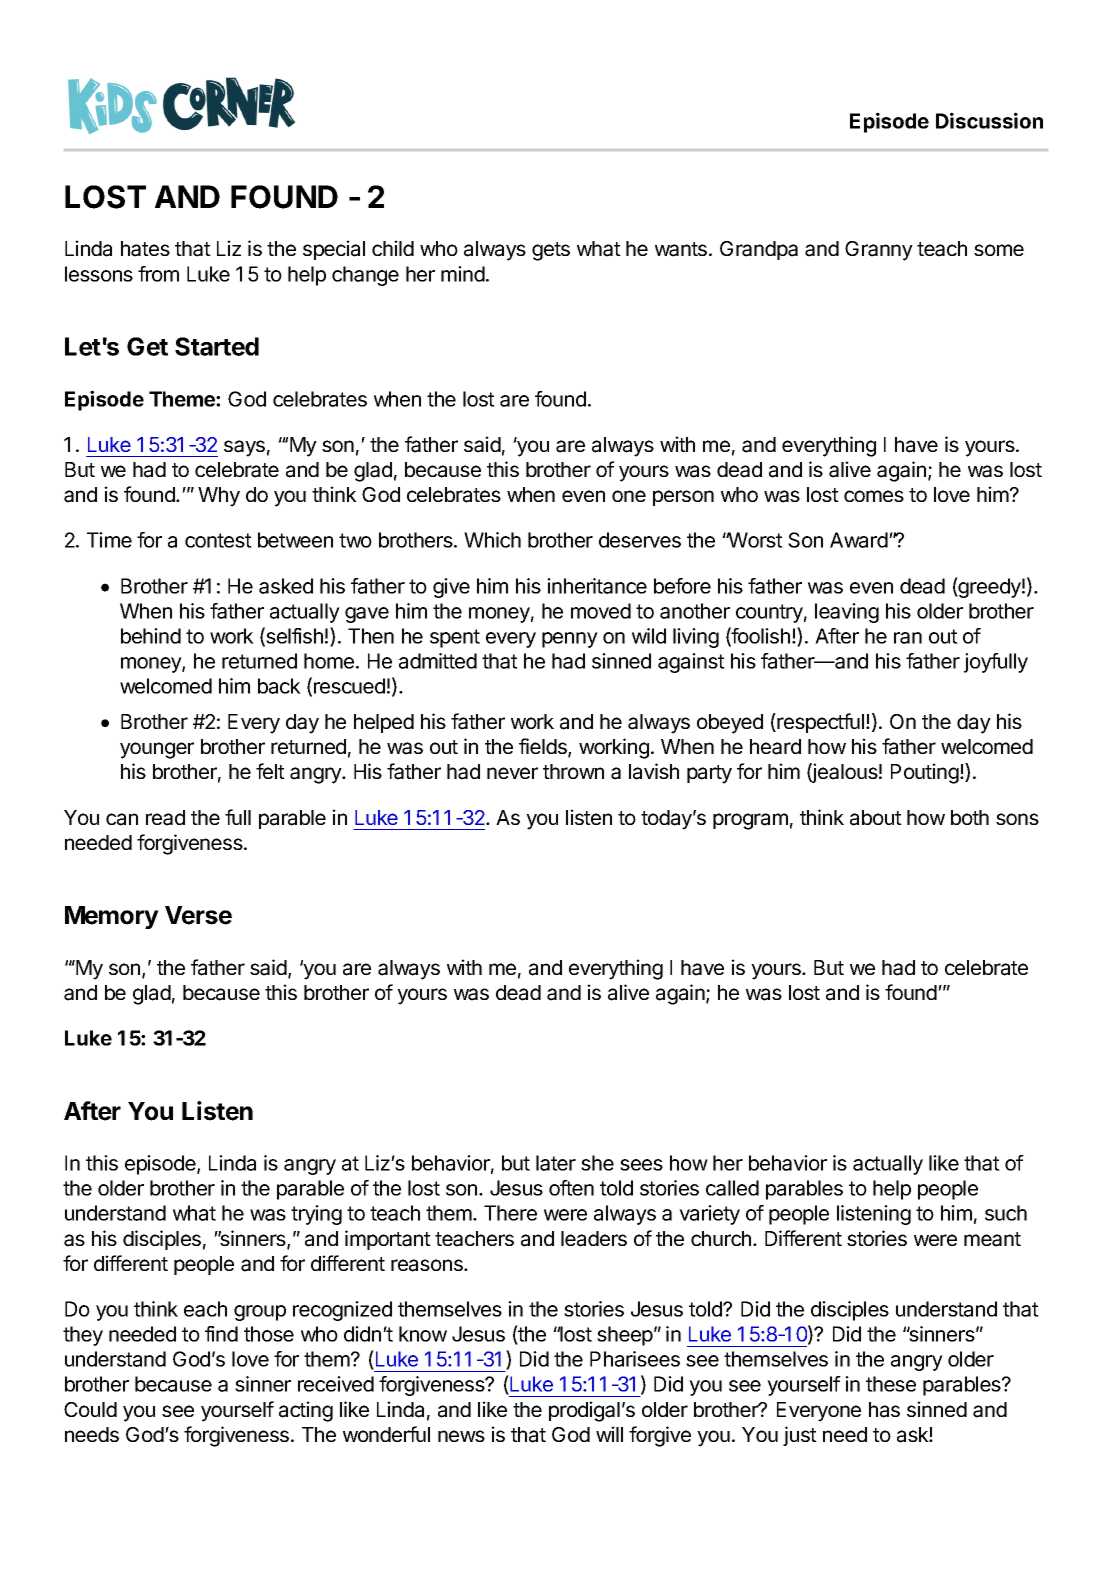  Describe the element at coordinates (573, 771) in the screenshot. I see `thrown` at that location.
